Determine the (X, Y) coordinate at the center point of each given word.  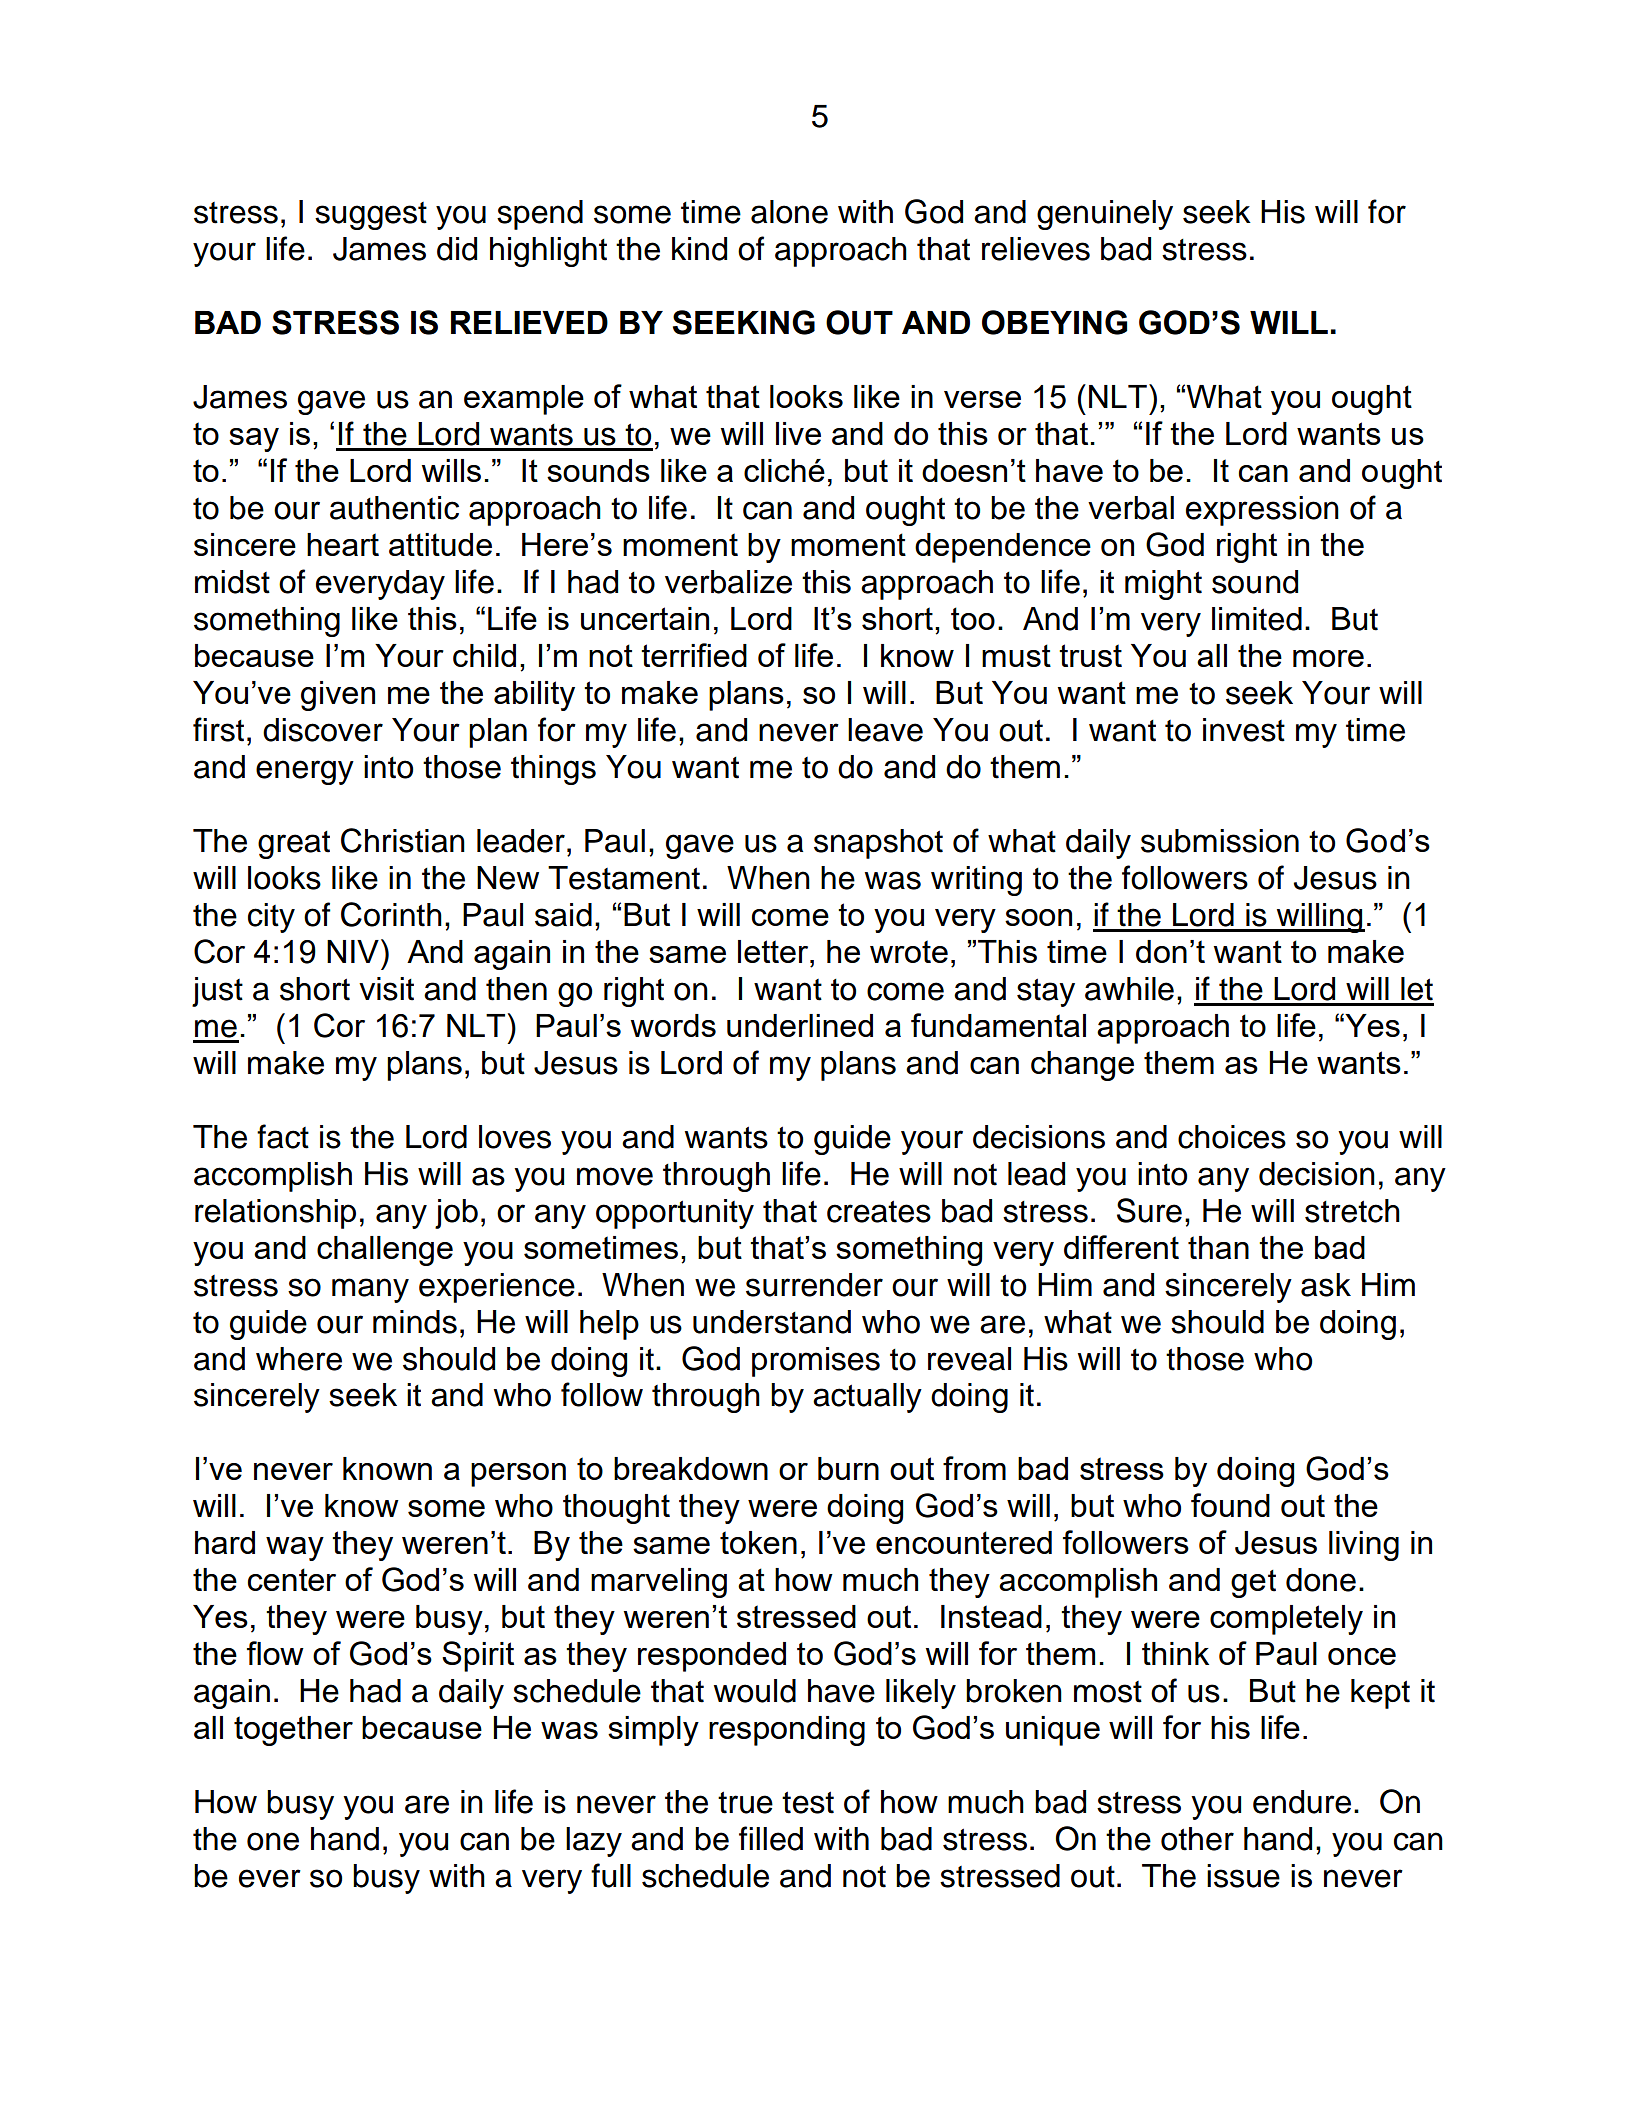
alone (789, 212)
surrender (814, 1285)
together (293, 1731)
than (1218, 1247)
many (370, 1290)
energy (305, 772)
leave (885, 730)
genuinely (1105, 215)
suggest (371, 216)
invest (1244, 730)
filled (771, 1838)
